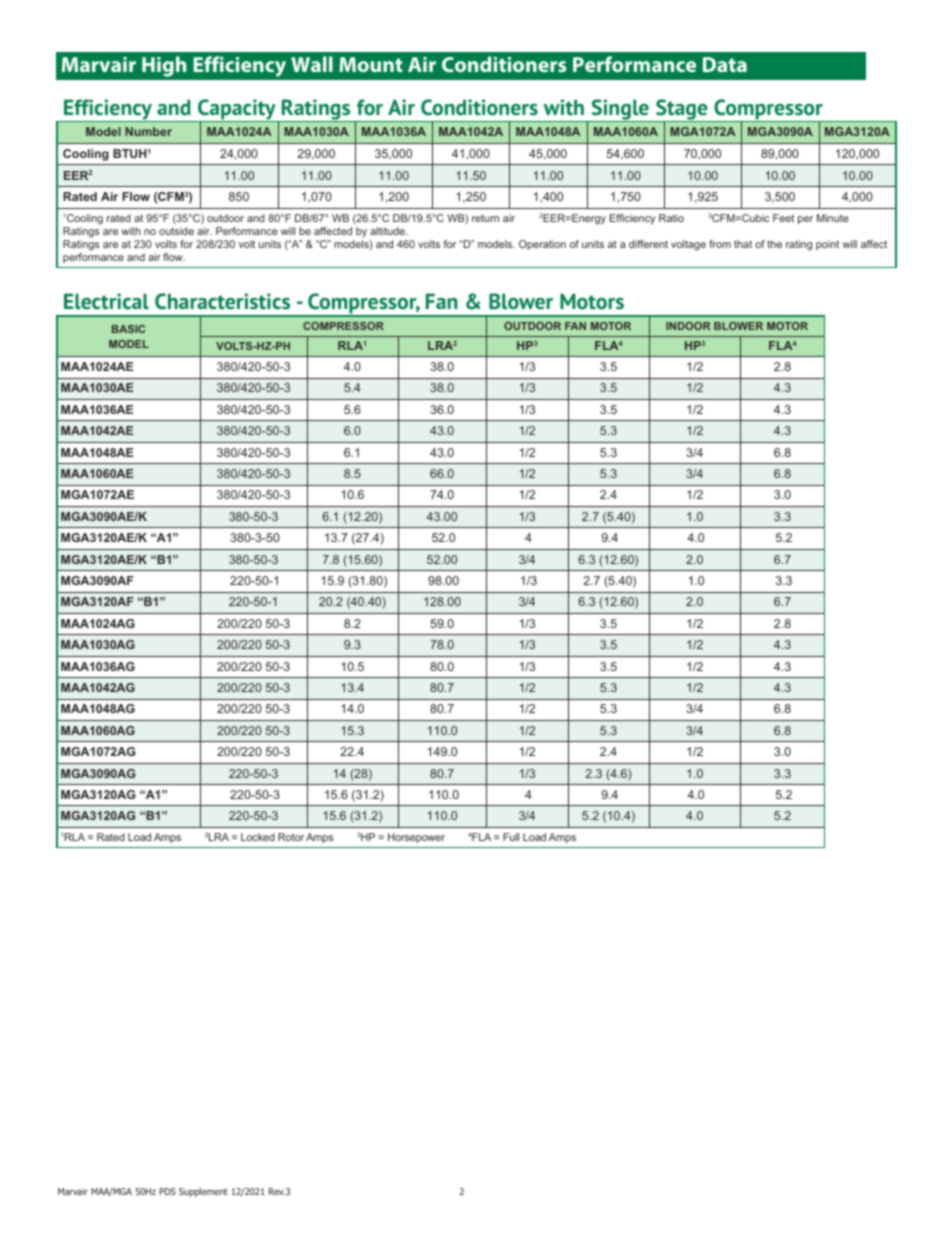 This screenshot has height=1233, width=952. I want to click on BASIC, so click(128, 329).
